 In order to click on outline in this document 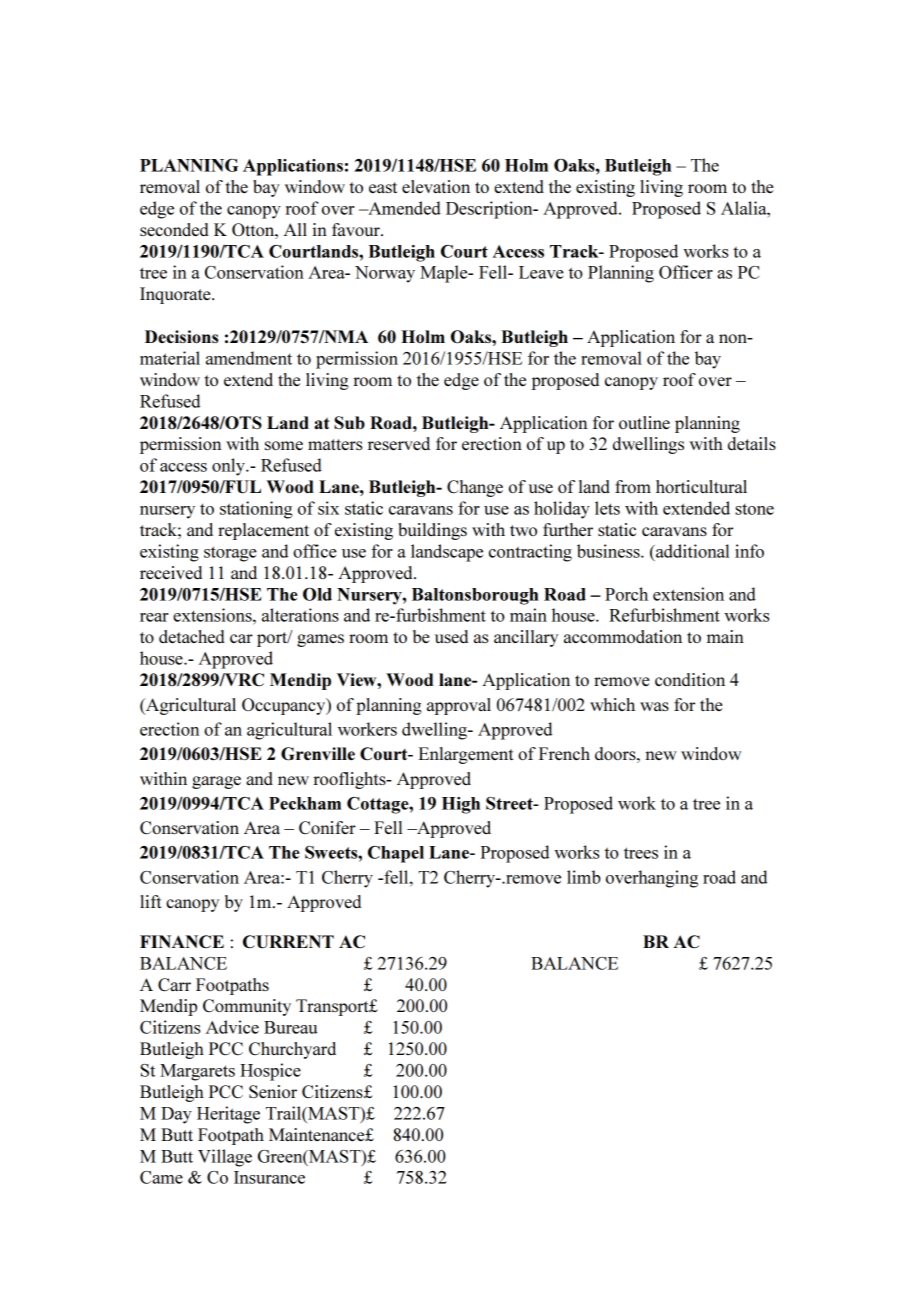, I will do `click(644, 422)`.
